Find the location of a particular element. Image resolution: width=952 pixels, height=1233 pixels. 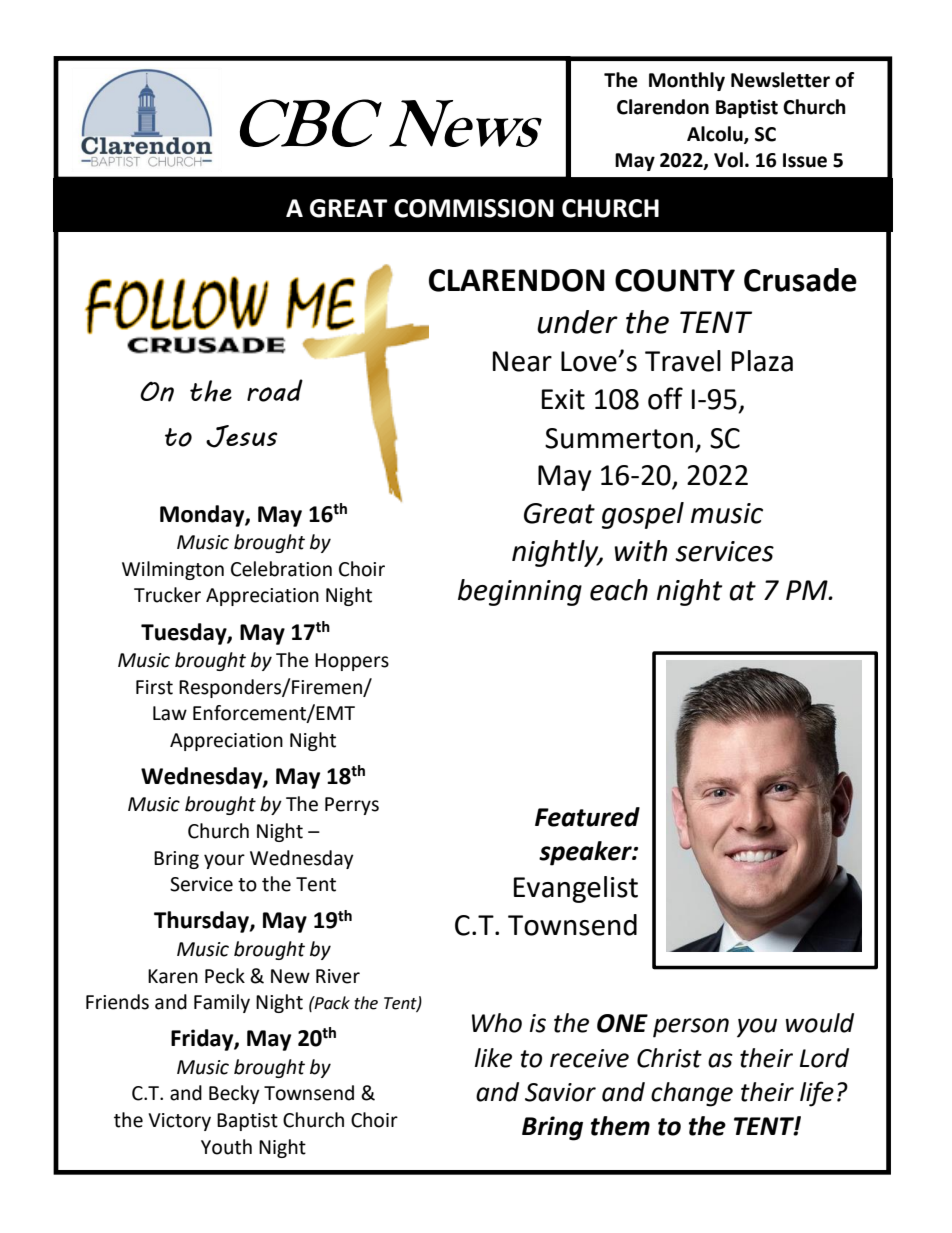

Exit is located at coordinates (563, 399).
